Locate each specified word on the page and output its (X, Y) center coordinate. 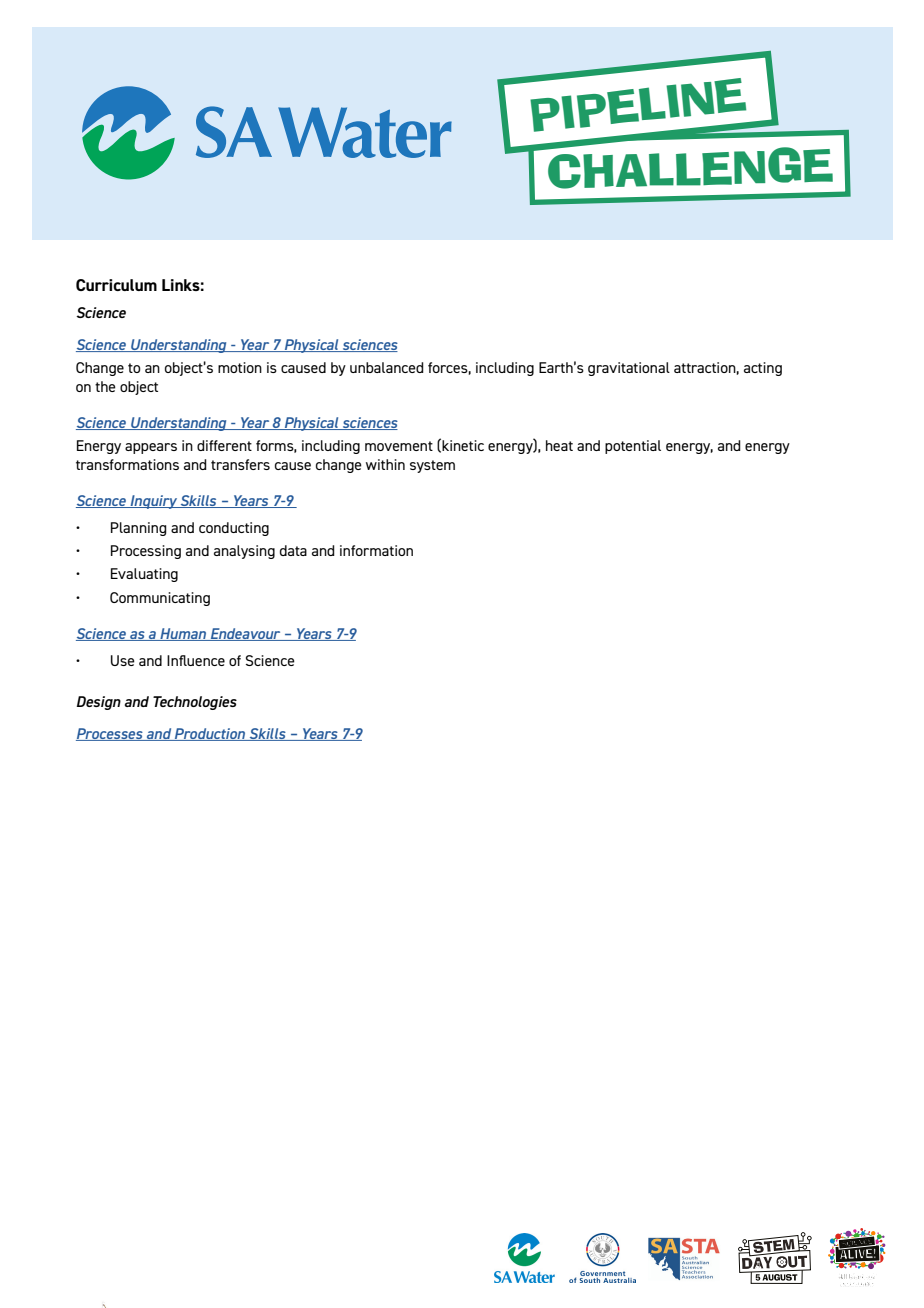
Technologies (195, 703)
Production (210, 734)
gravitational (629, 369)
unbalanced (387, 367)
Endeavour (246, 634)
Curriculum (116, 285)
